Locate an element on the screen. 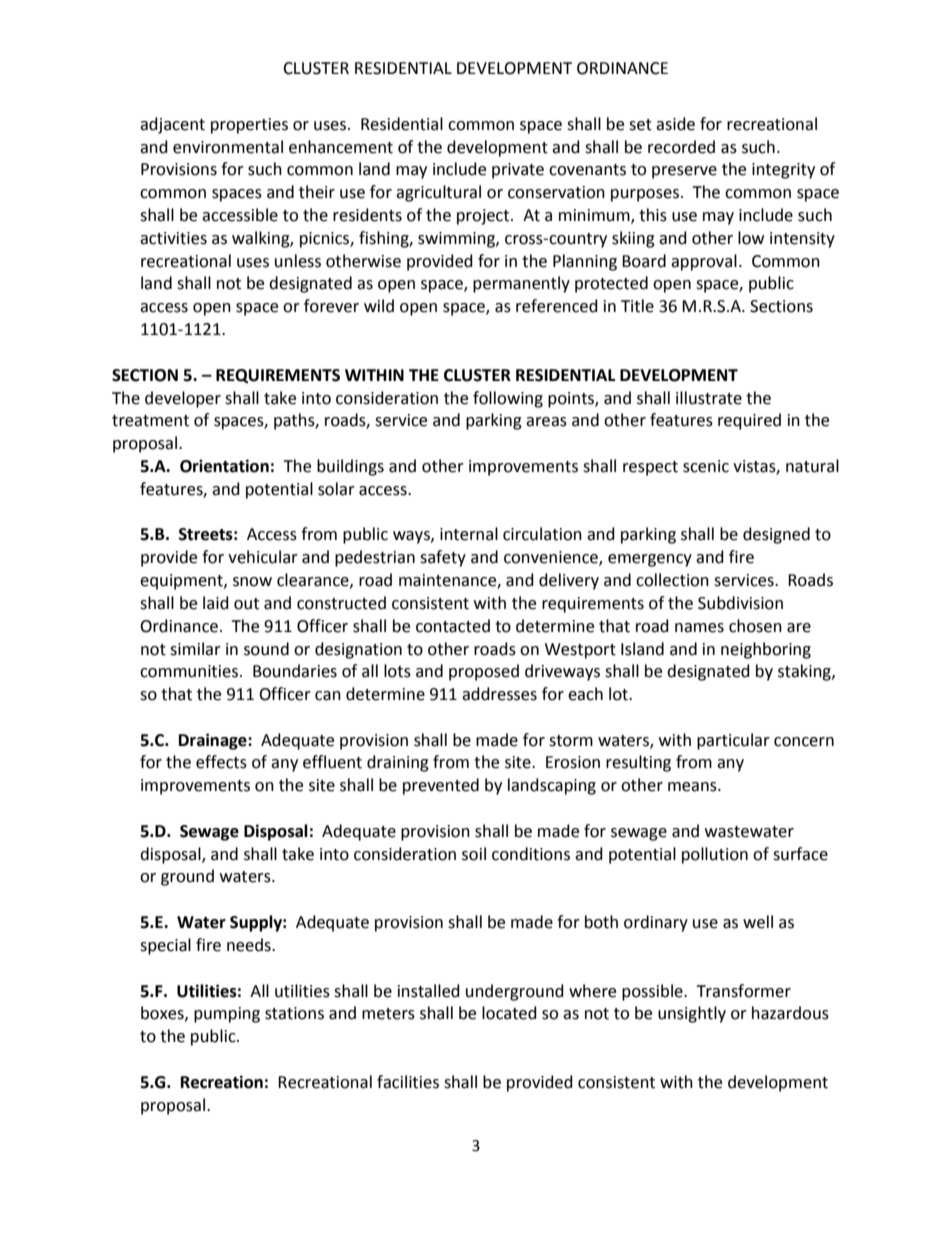 Image resolution: width=952 pixels, height=1233 pixels. designed is located at coordinates (776, 535).
